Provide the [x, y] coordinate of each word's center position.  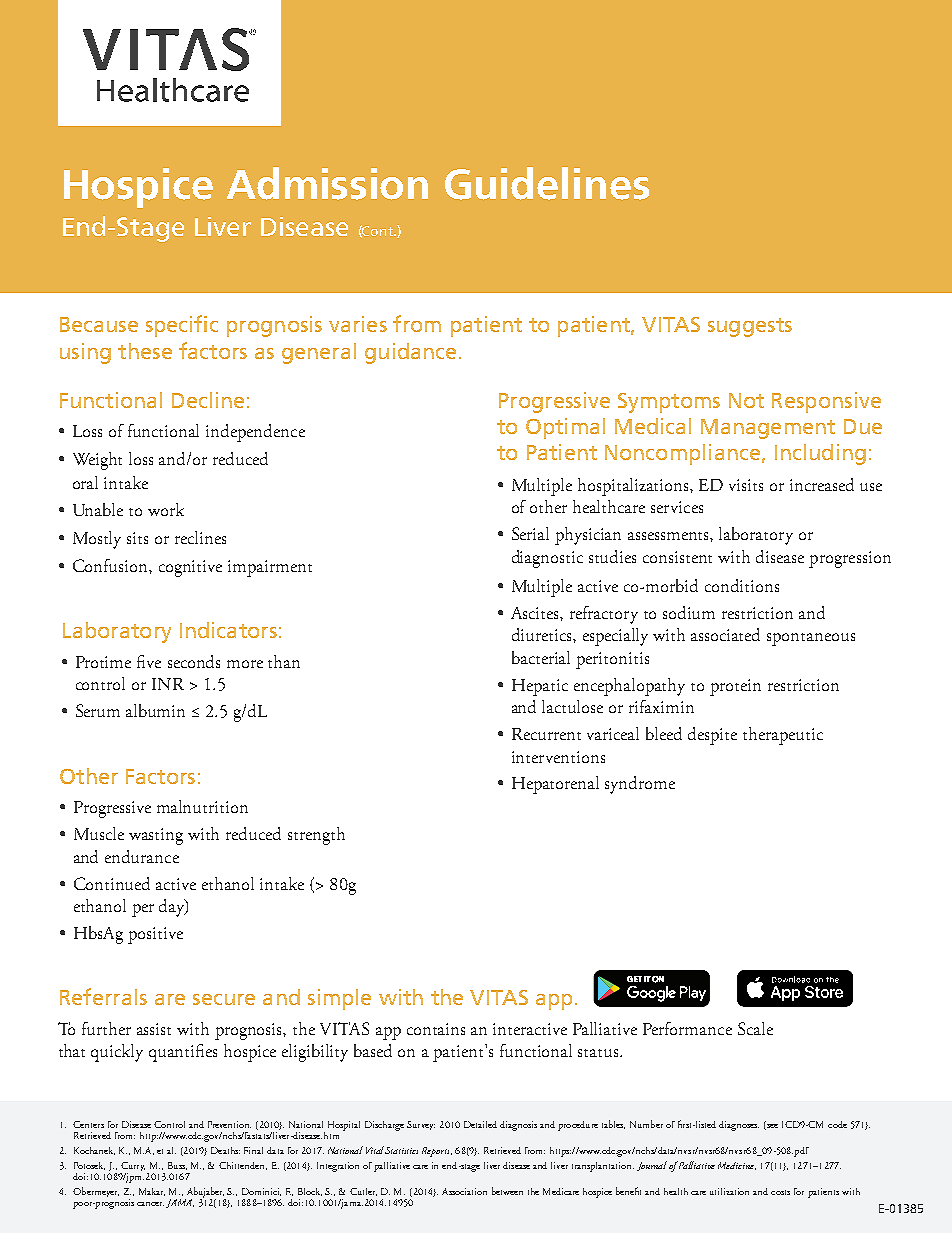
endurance [142, 856]
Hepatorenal [555, 785]
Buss [177, 1166]
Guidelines [547, 183]
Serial [530, 533]
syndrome [640, 785]
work [166, 509]
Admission [327, 183]
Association [464, 1191]
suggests [750, 327]
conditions [742, 585]
